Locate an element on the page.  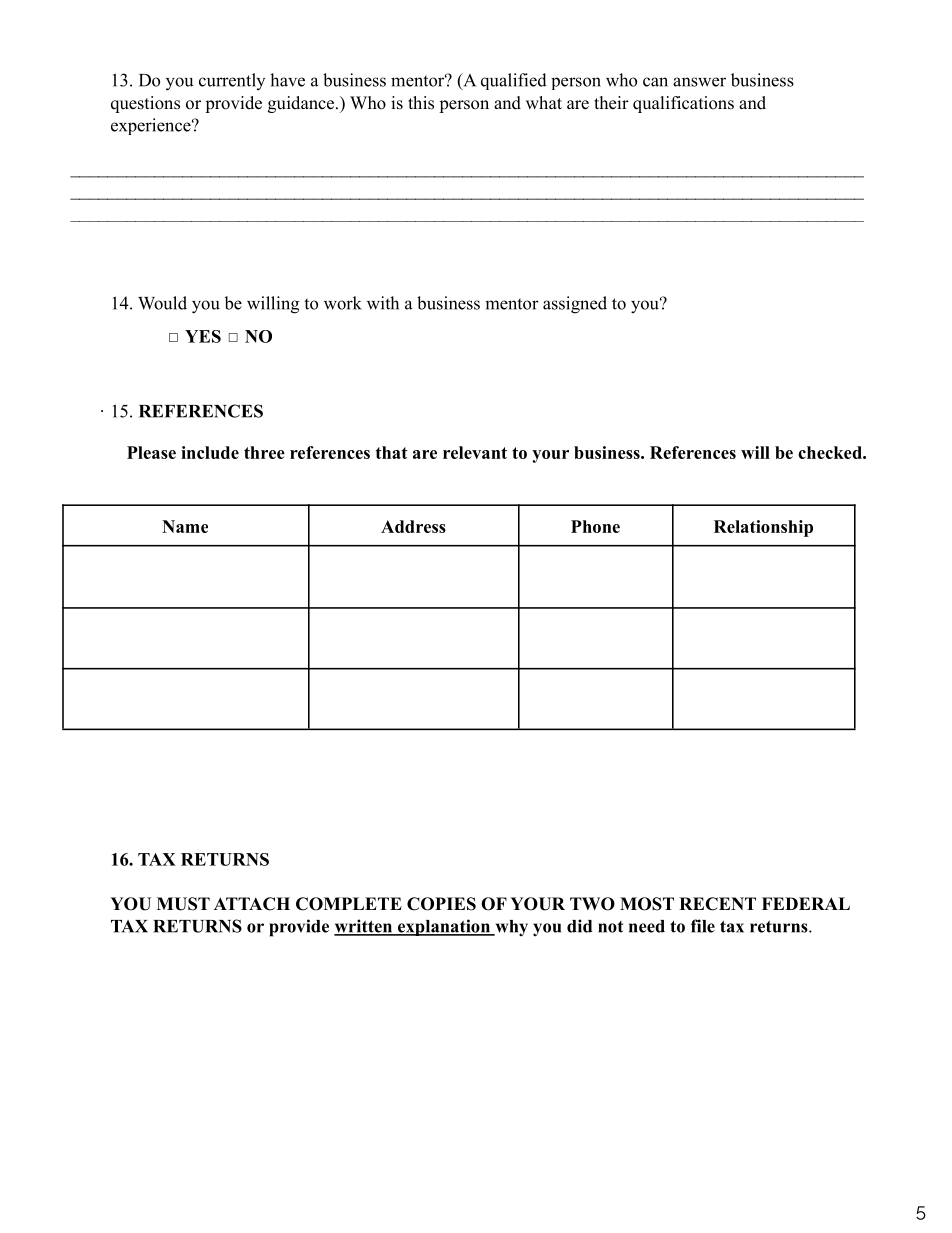
qualified is located at coordinates (514, 81).
